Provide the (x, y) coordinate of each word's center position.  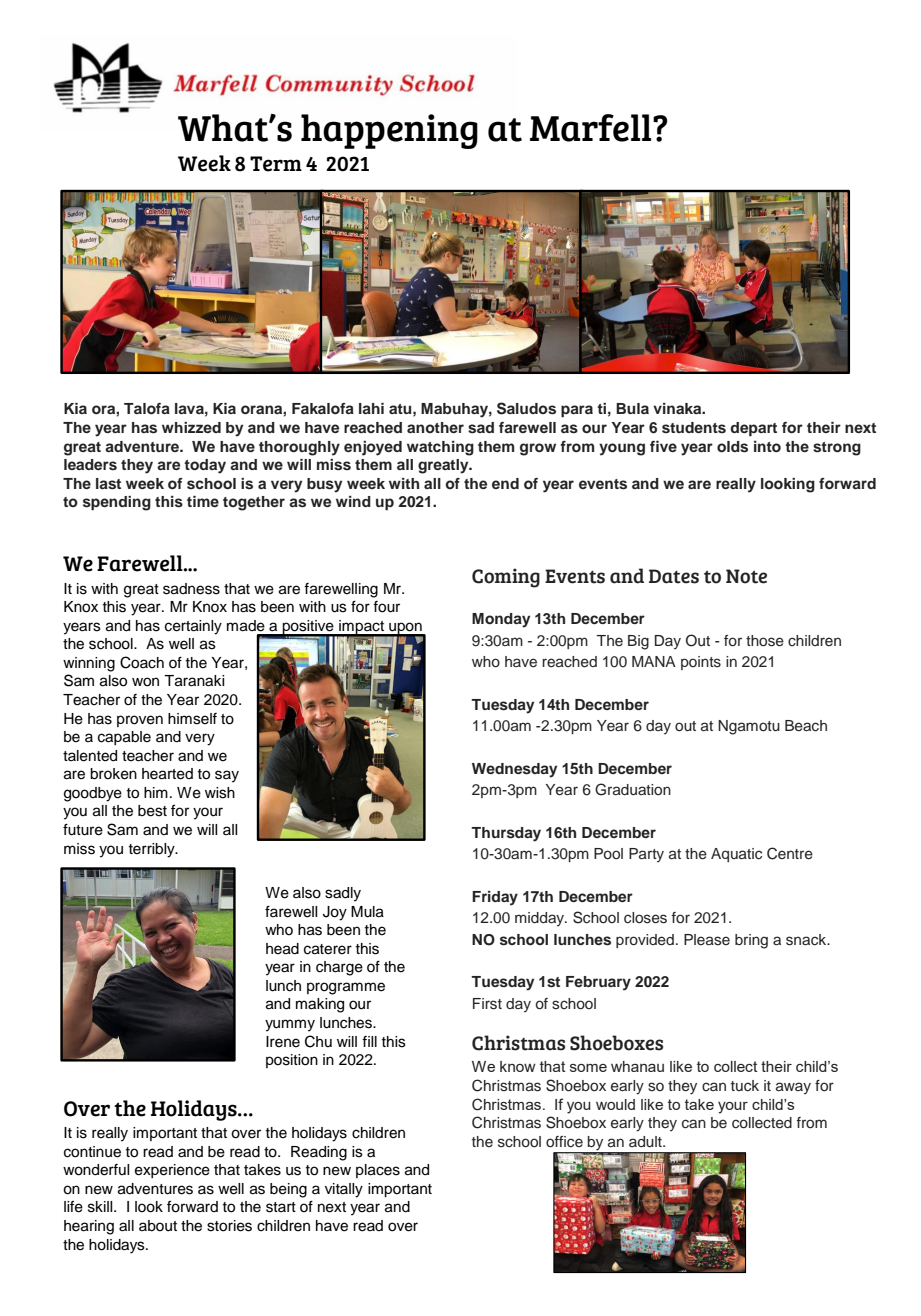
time (203, 501)
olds (732, 447)
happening (389, 131)
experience (172, 1171)
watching (440, 448)
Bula (632, 408)
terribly (153, 850)
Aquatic (736, 855)
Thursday (506, 834)
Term (276, 164)
